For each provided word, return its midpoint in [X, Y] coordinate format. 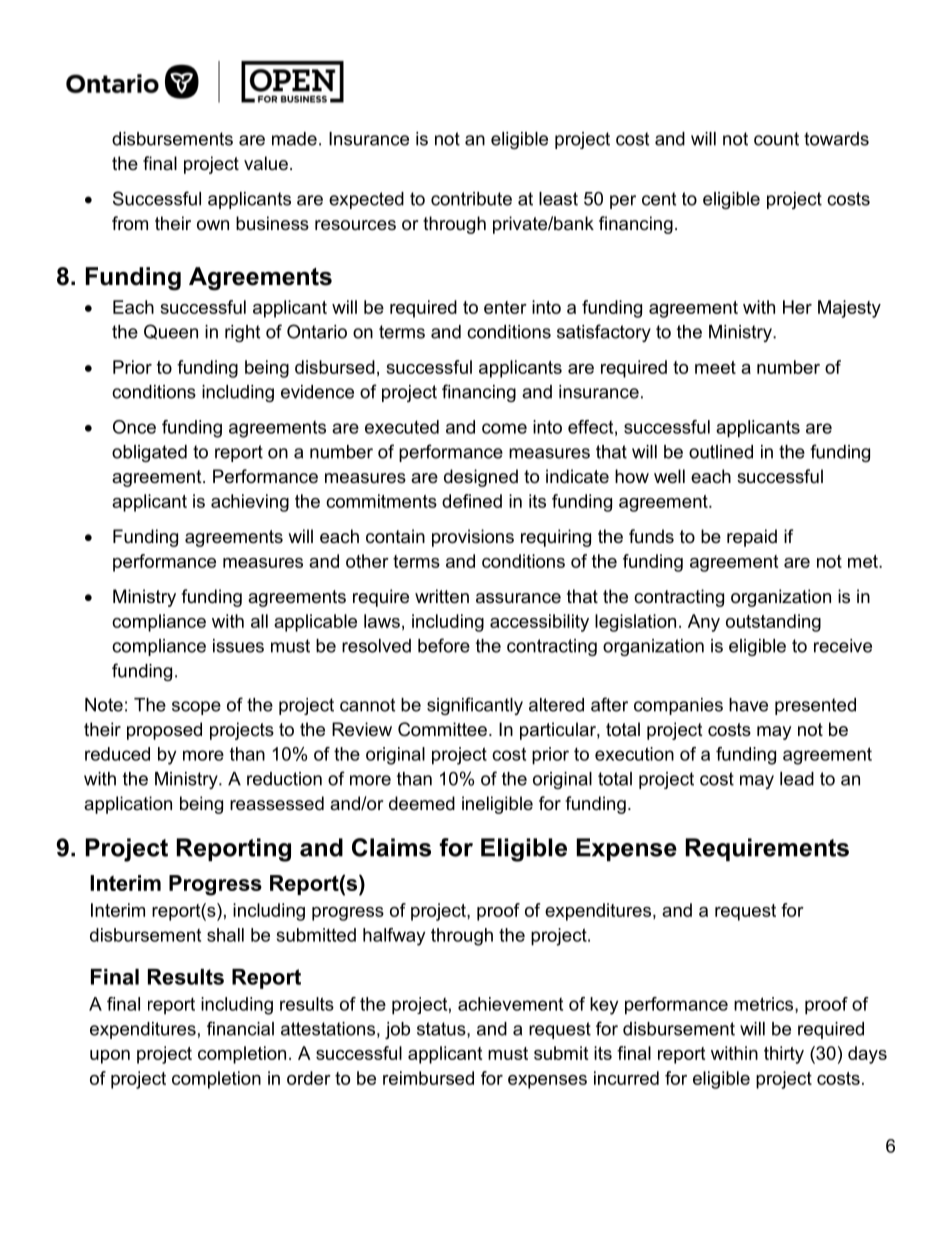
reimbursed [428, 1078]
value [266, 163]
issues [238, 646]
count [776, 139]
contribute [471, 199]
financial [240, 1028]
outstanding [773, 623]
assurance [518, 598]
